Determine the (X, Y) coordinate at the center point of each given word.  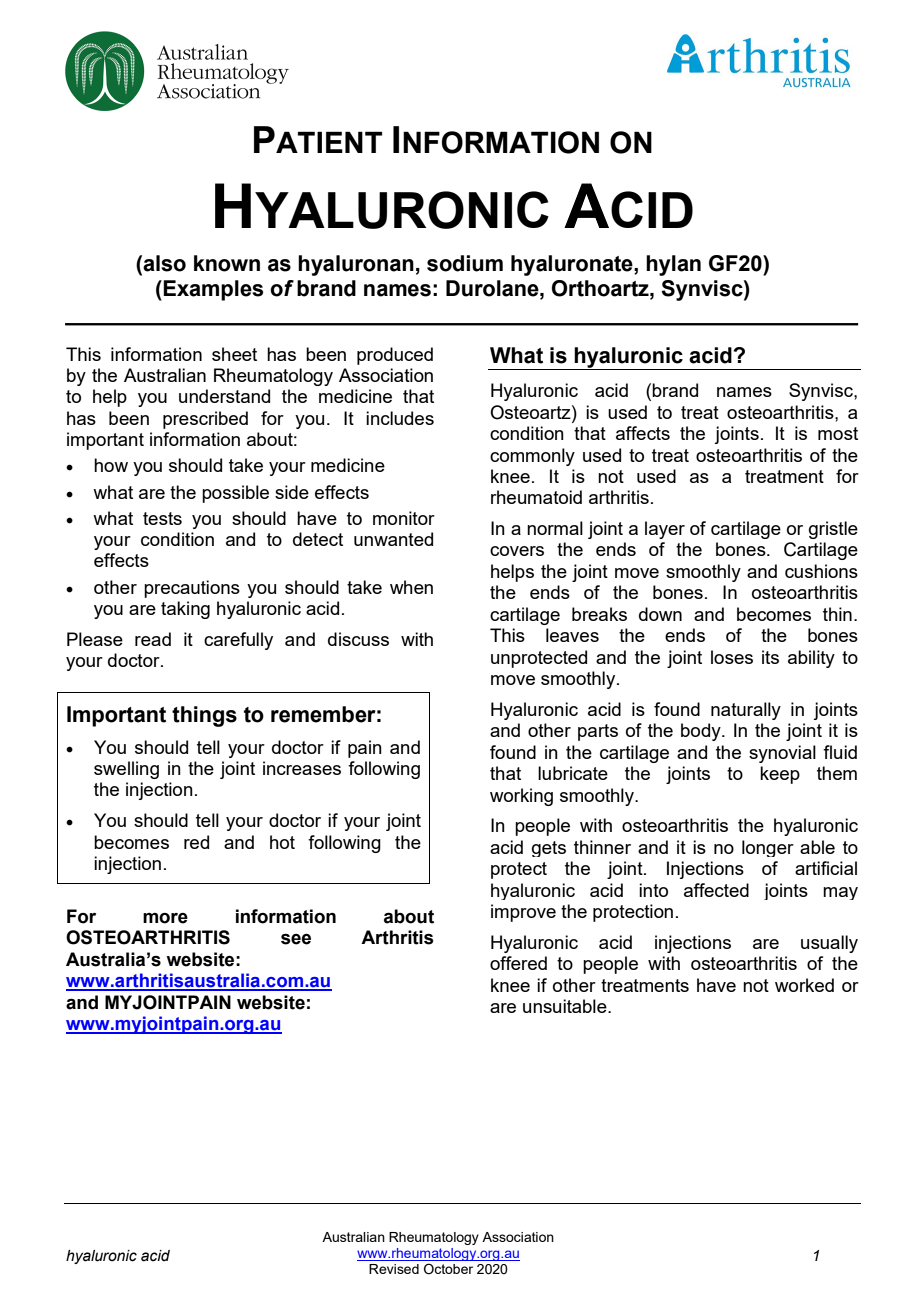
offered (518, 963)
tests (162, 518)
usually (829, 944)
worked (804, 985)
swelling (126, 770)
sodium (465, 263)
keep (780, 775)
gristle (833, 530)
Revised (394, 1269)
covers (517, 551)
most (838, 433)
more (165, 918)
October (448, 1269)
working (521, 797)
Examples (213, 290)
